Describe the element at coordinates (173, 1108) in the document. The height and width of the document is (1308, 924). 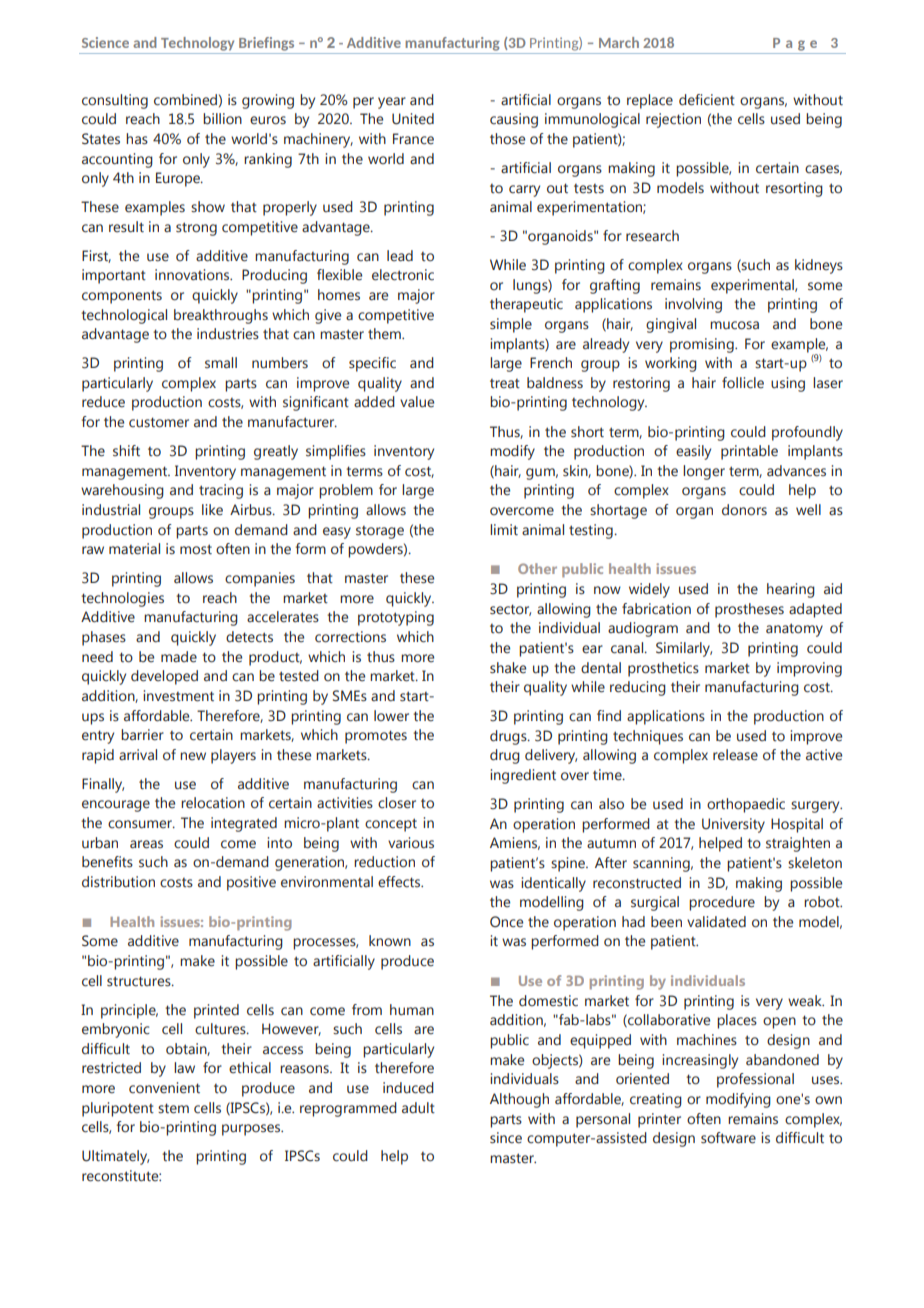
I see `stem` at that location.
